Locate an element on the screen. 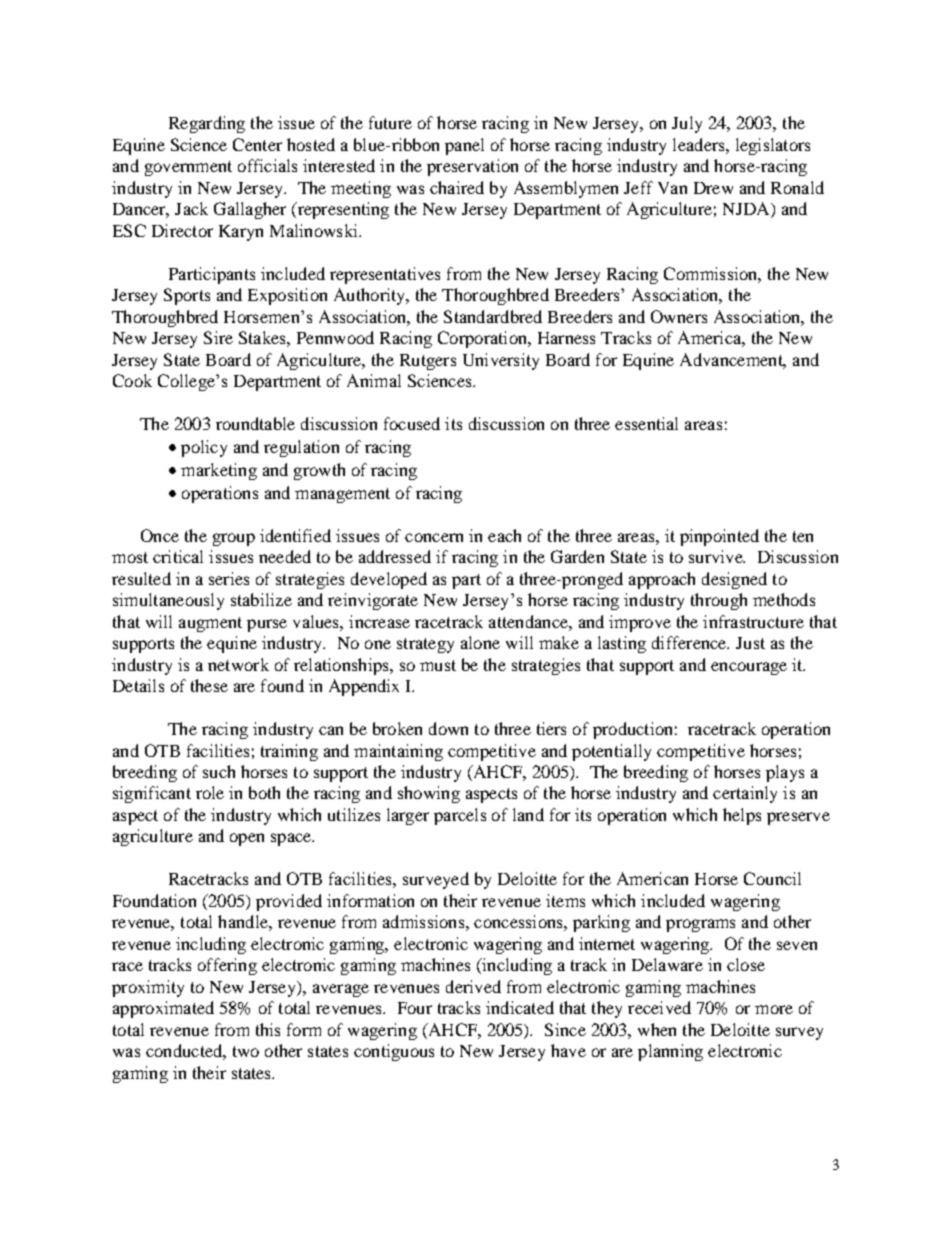  such is located at coordinates (219, 771).
